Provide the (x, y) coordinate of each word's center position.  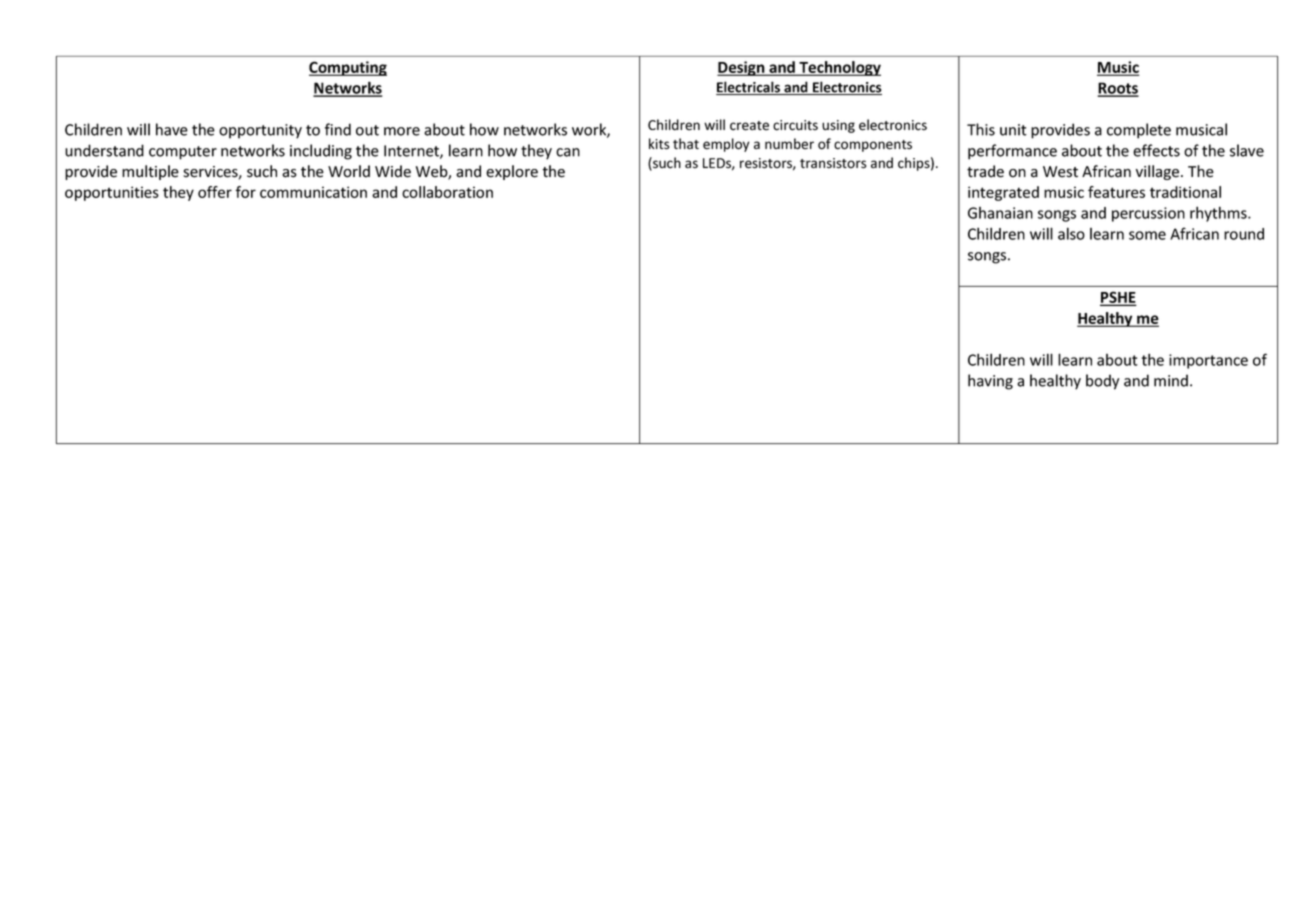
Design (742, 68)
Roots (1118, 89)
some (1147, 235)
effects (1156, 150)
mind (1171, 380)
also (1071, 233)
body (1102, 382)
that (686, 144)
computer (183, 153)
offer (215, 192)
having (990, 382)
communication (313, 192)
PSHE (1118, 298)
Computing (348, 68)
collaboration (447, 192)
